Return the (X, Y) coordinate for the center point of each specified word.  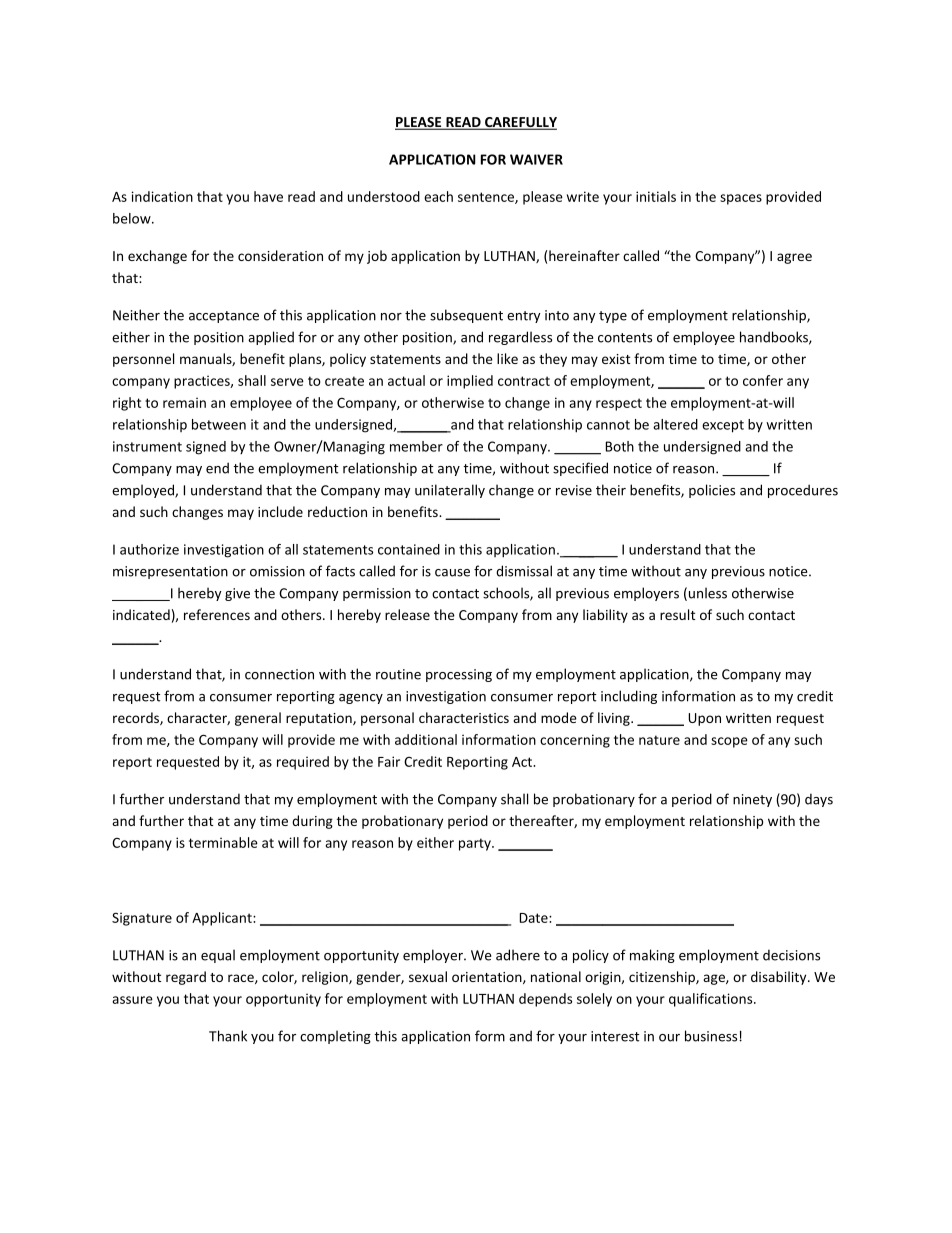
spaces (741, 199)
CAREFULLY (520, 123)
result (677, 614)
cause (452, 573)
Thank (228, 1036)
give (237, 594)
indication (162, 196)
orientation (488, 978)
